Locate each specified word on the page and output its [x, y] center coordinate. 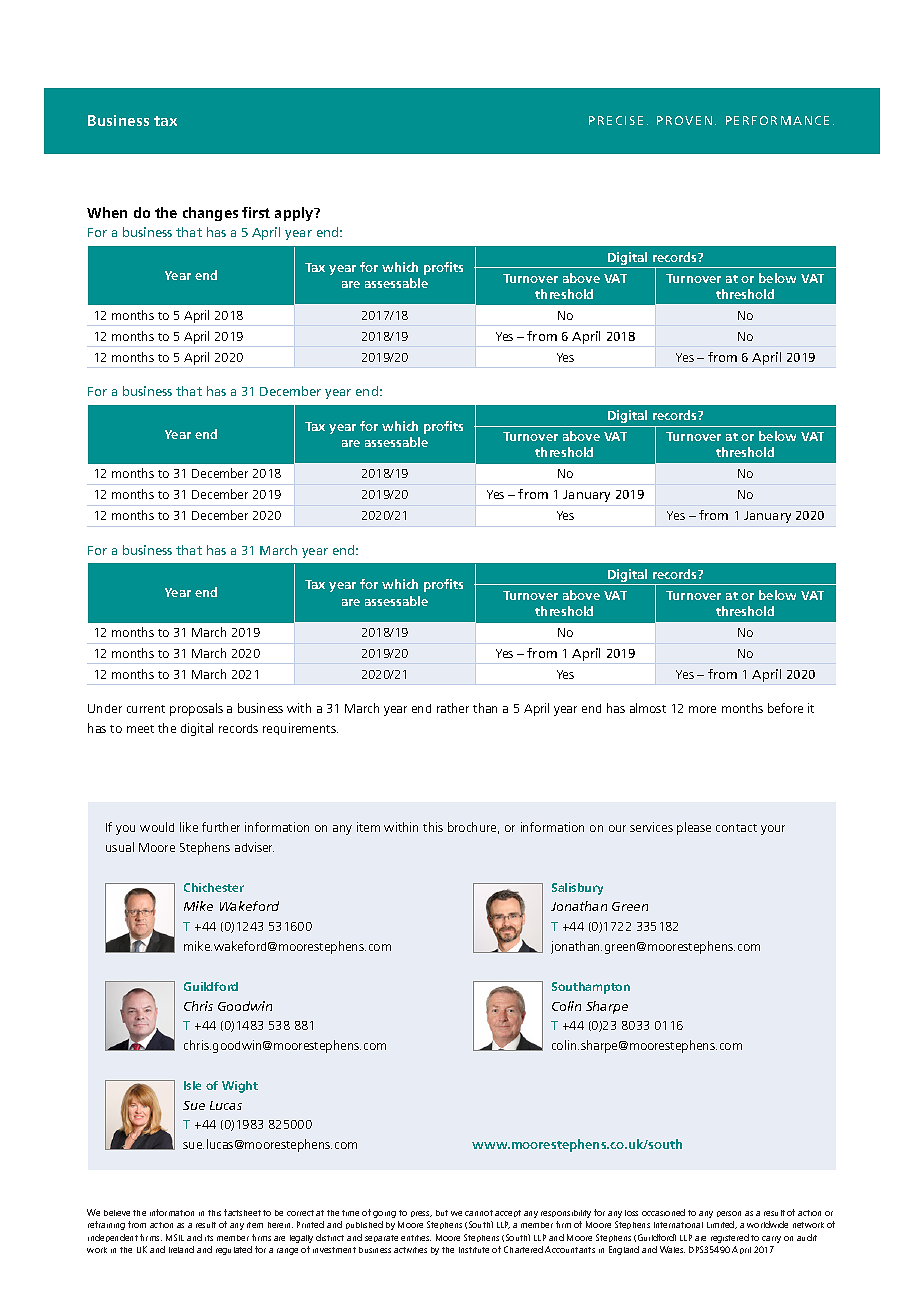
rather [453, 708]
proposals [196, 709]
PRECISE [616, 120]
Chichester [214, 887]
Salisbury [577, 889]
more [702, 709]
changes [210, 214]
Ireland [181, 1249]
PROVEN [684, 120]
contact [736, 828]
